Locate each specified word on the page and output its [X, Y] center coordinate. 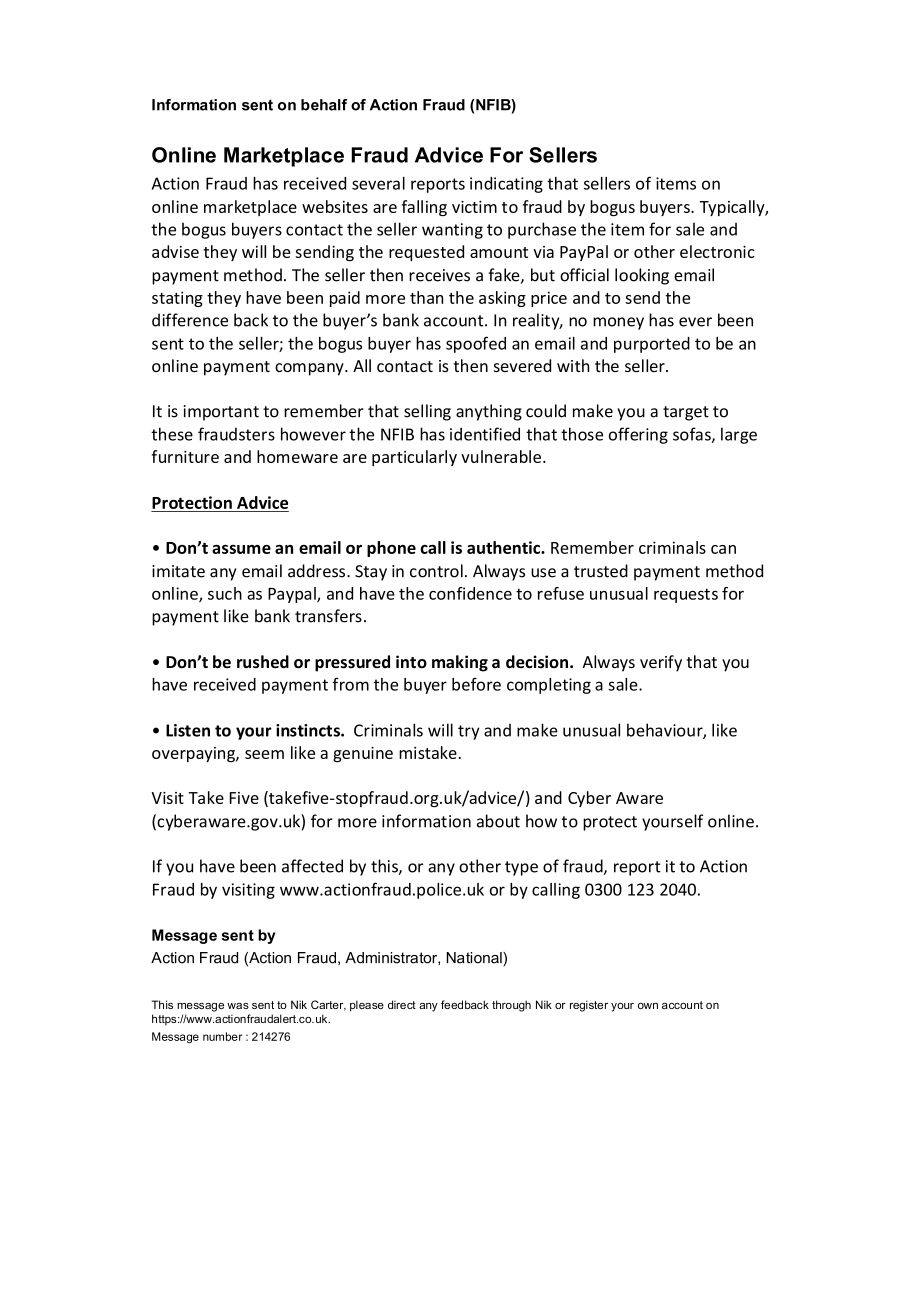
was [238, 1006]
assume [241, 549]
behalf [324, 105]
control [436, 571]
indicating [506, 185]
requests [686, 595]
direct [402, 1004]
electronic [717, 251]
